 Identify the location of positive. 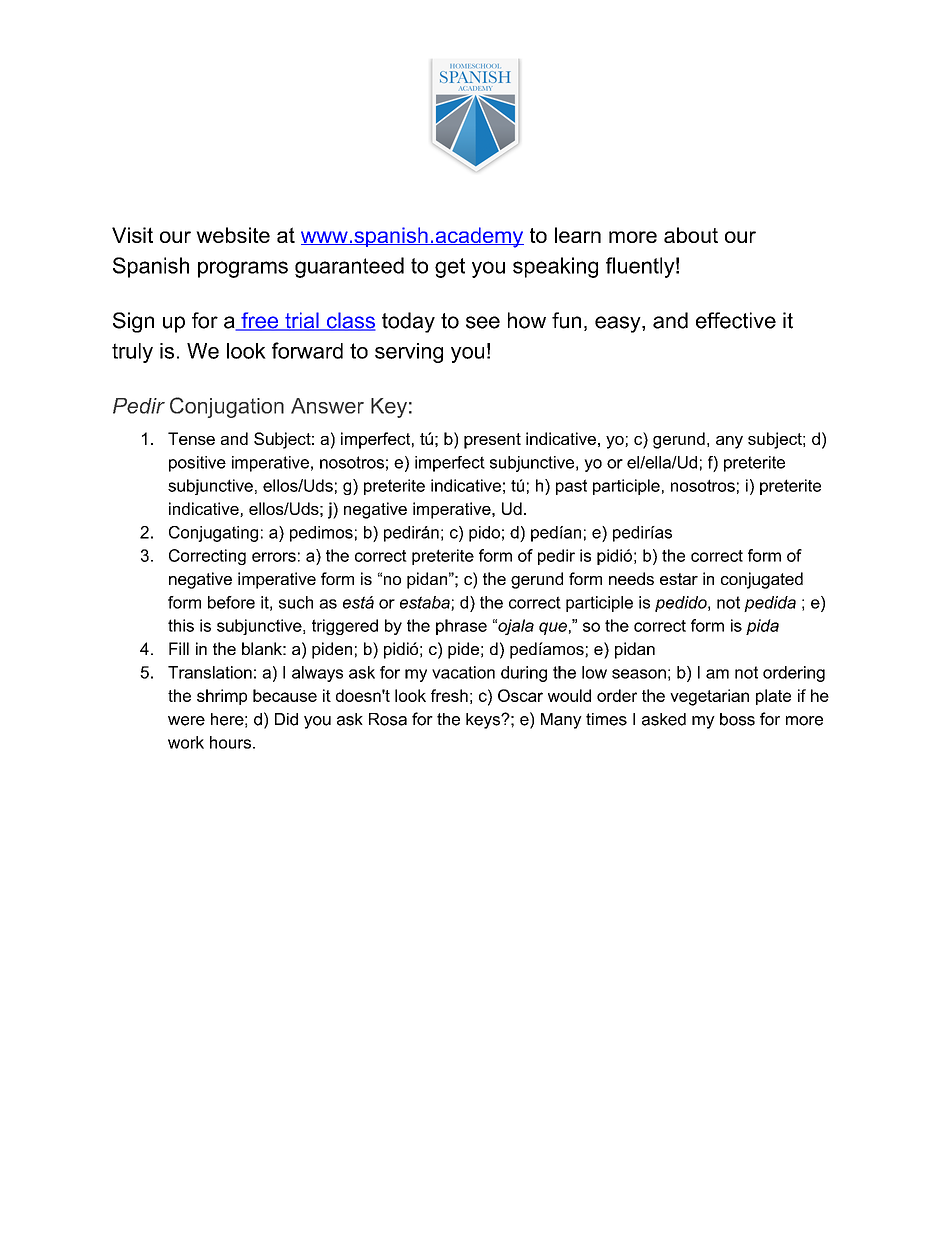
(197, 464).
